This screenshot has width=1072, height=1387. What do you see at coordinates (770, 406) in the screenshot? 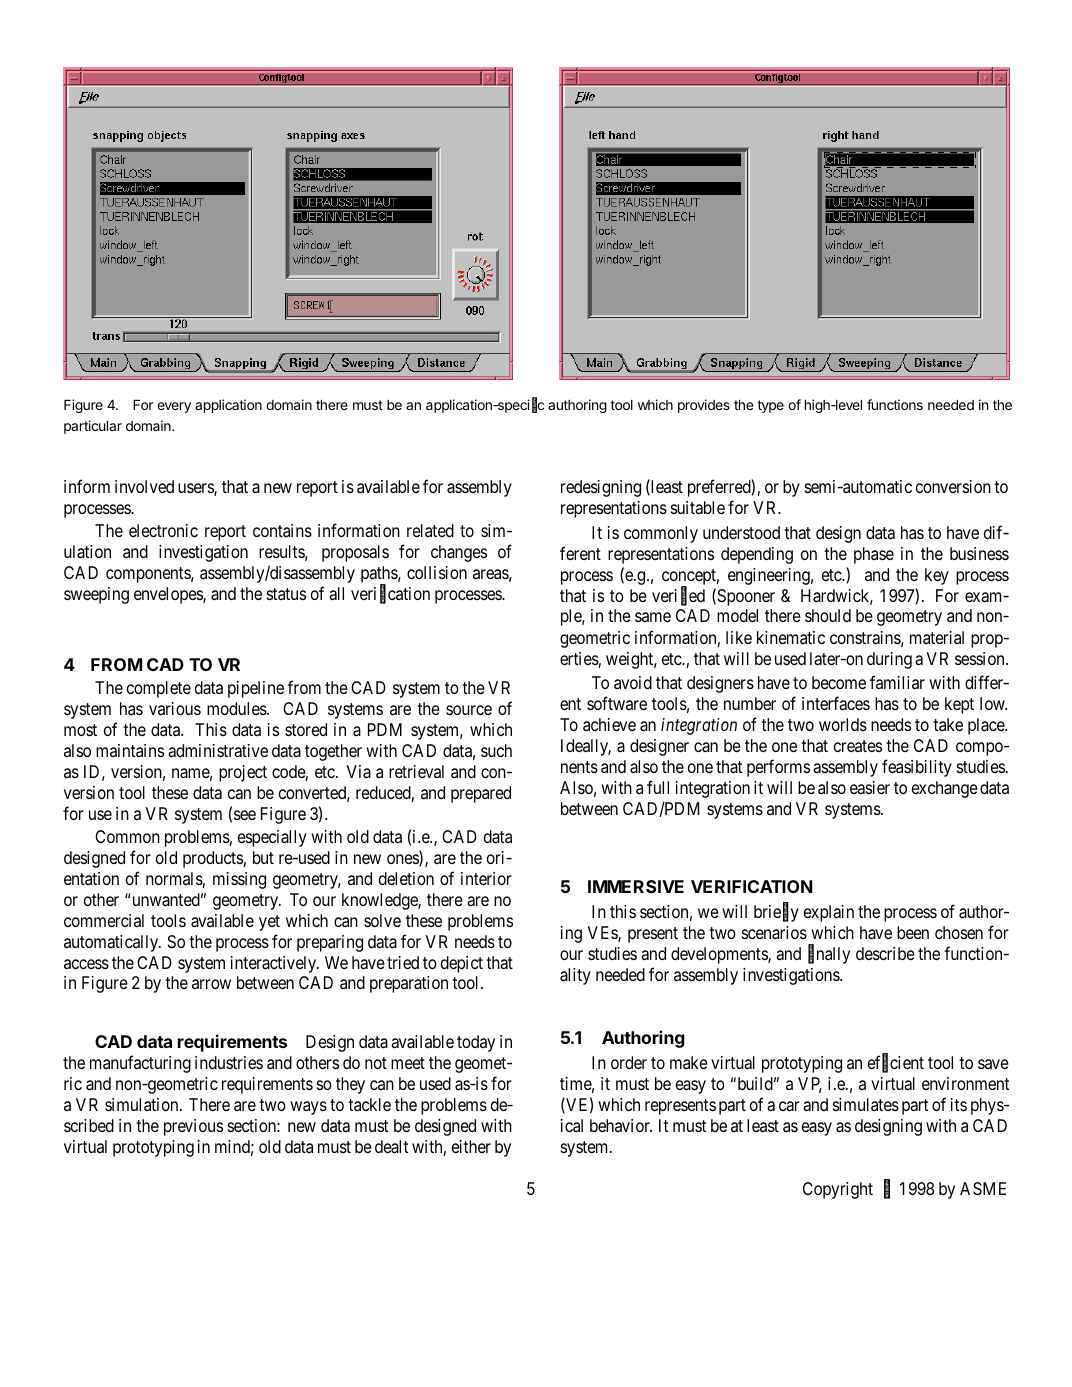
I see `type` at bounding box center [770, 406].
